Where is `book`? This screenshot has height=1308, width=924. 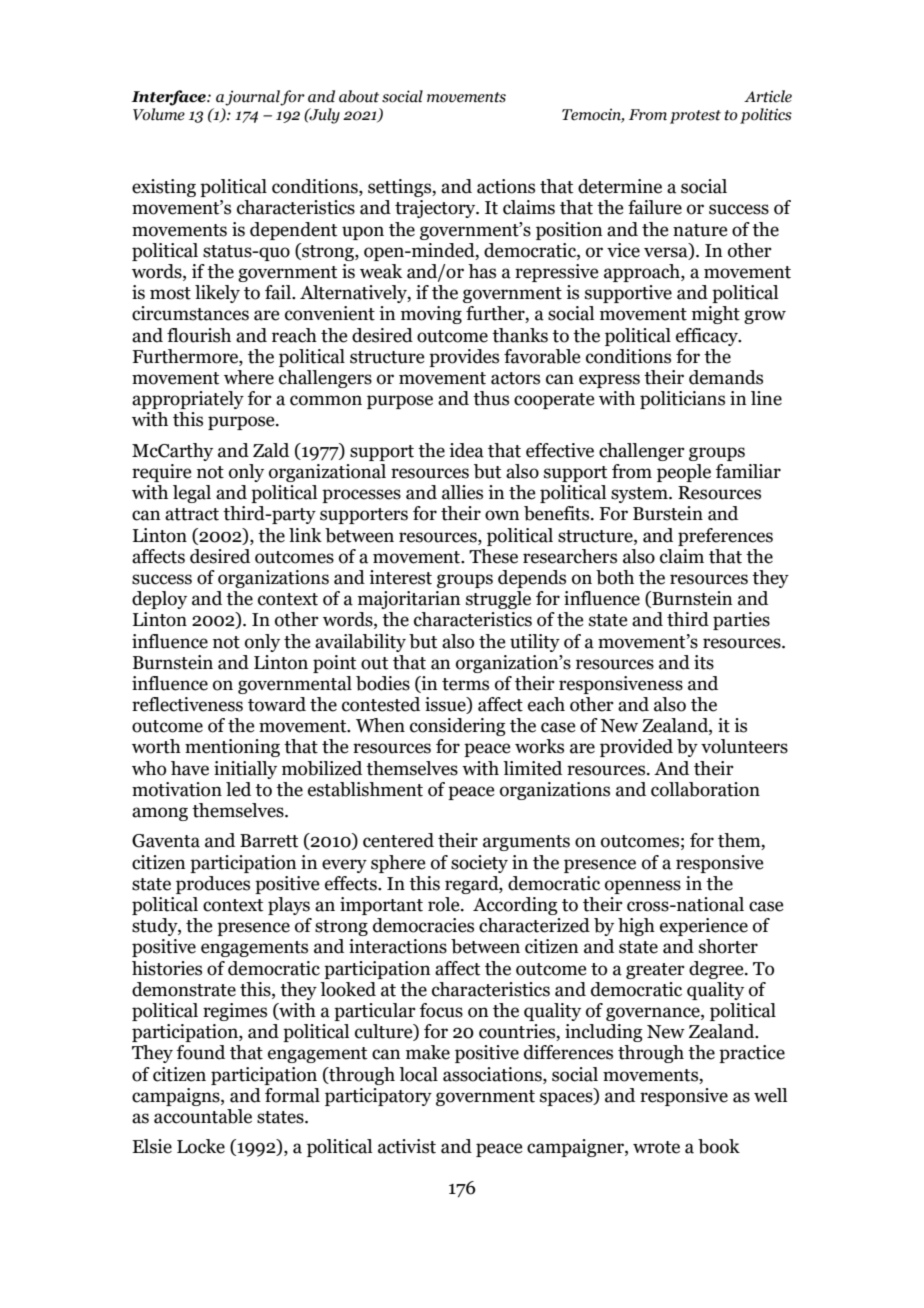 book is located at coordinates (719, 1146).
